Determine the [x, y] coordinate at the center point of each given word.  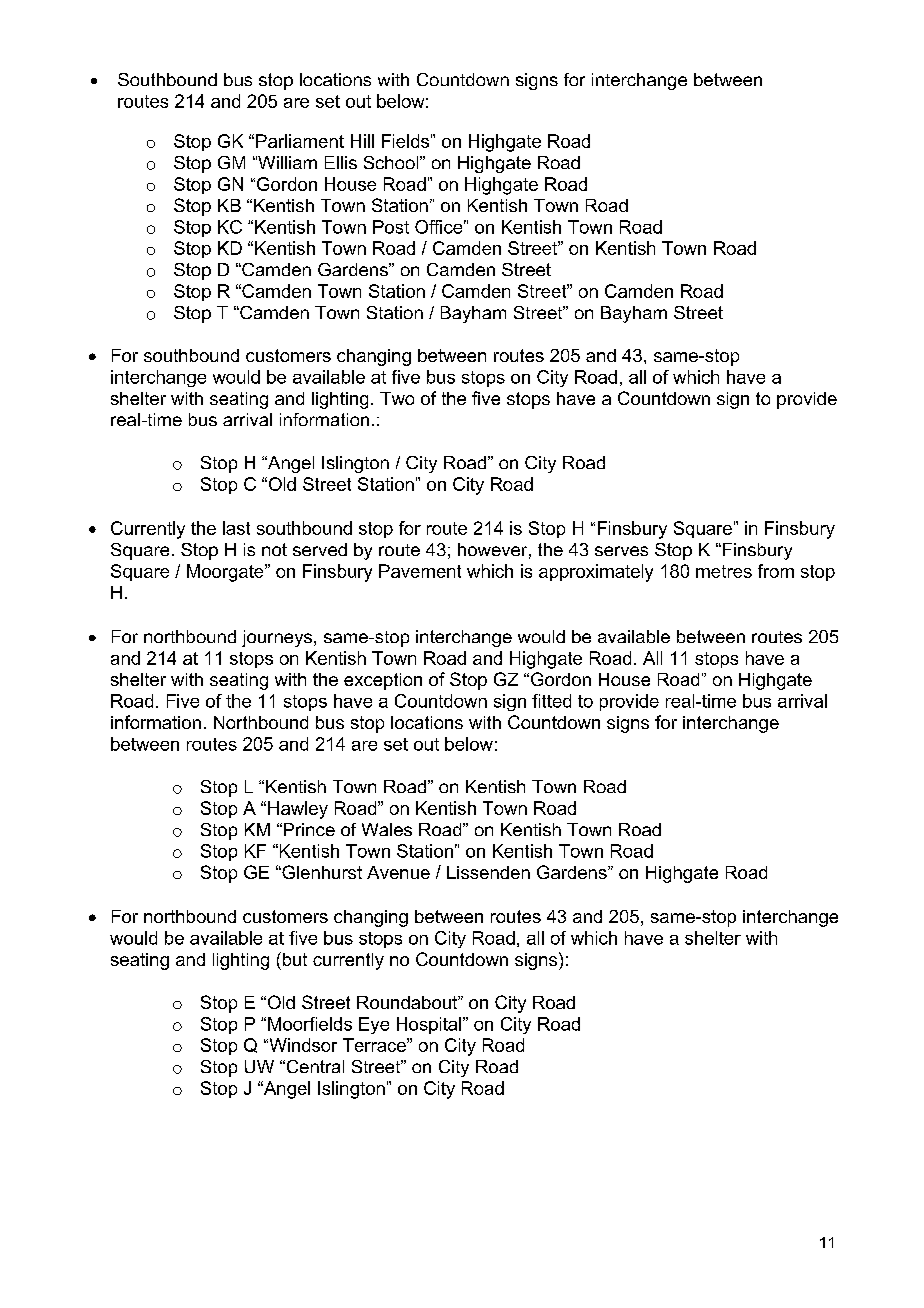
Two [397, 398]
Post [391, 227]
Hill [362, 141]
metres [724, 571]
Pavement [420, 571]
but [293, 959]
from [776, 571]
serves [621, 551]
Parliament [300, 141]
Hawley [298, 810]
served [320, 549]
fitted [551, 701]
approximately [596, 573]
